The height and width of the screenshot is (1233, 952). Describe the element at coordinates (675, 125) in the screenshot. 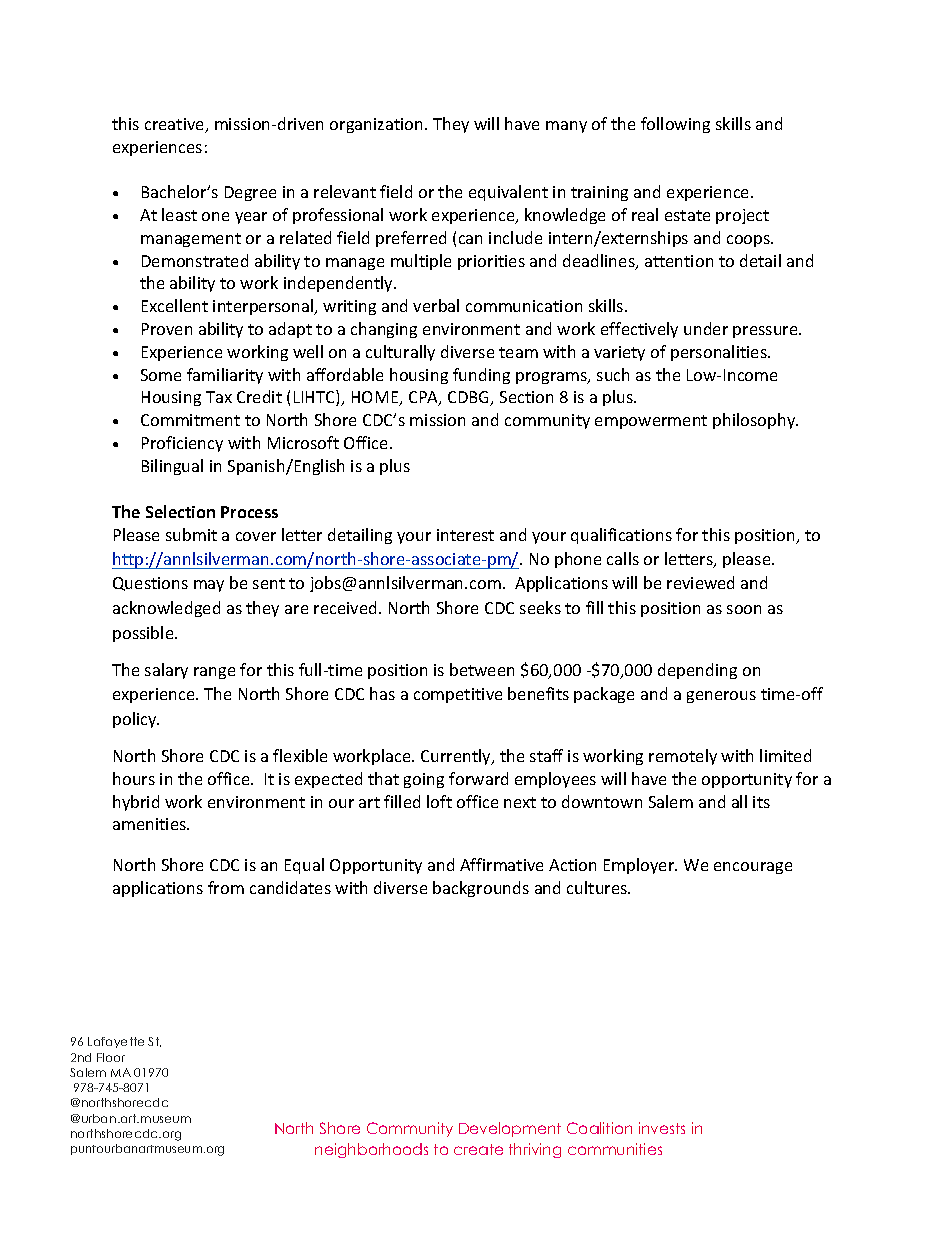

I see `following` at that location.
